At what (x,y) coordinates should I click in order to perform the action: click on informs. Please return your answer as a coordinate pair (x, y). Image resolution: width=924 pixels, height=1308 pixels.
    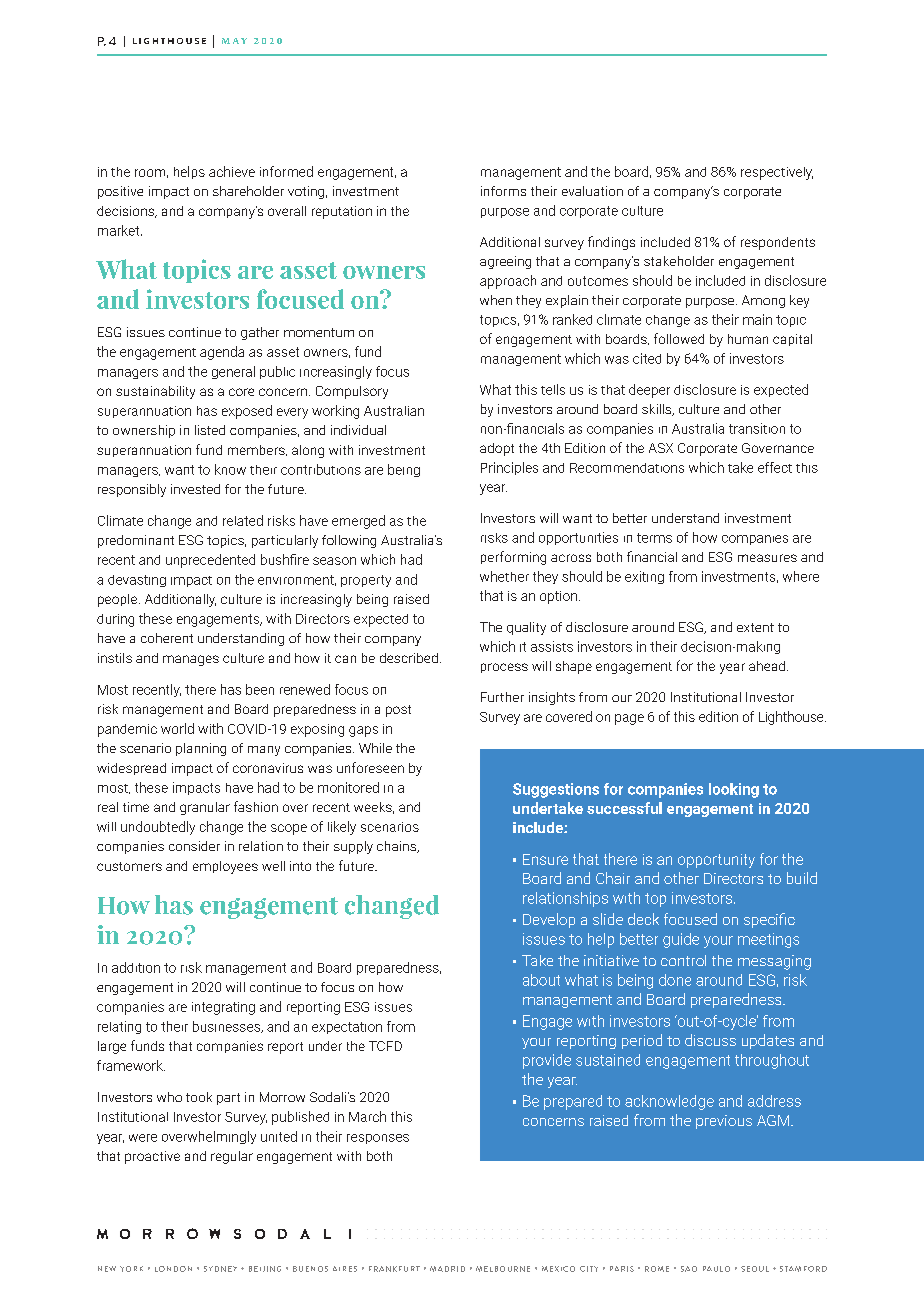
    Looking at the image, I should click on (503, 191).
